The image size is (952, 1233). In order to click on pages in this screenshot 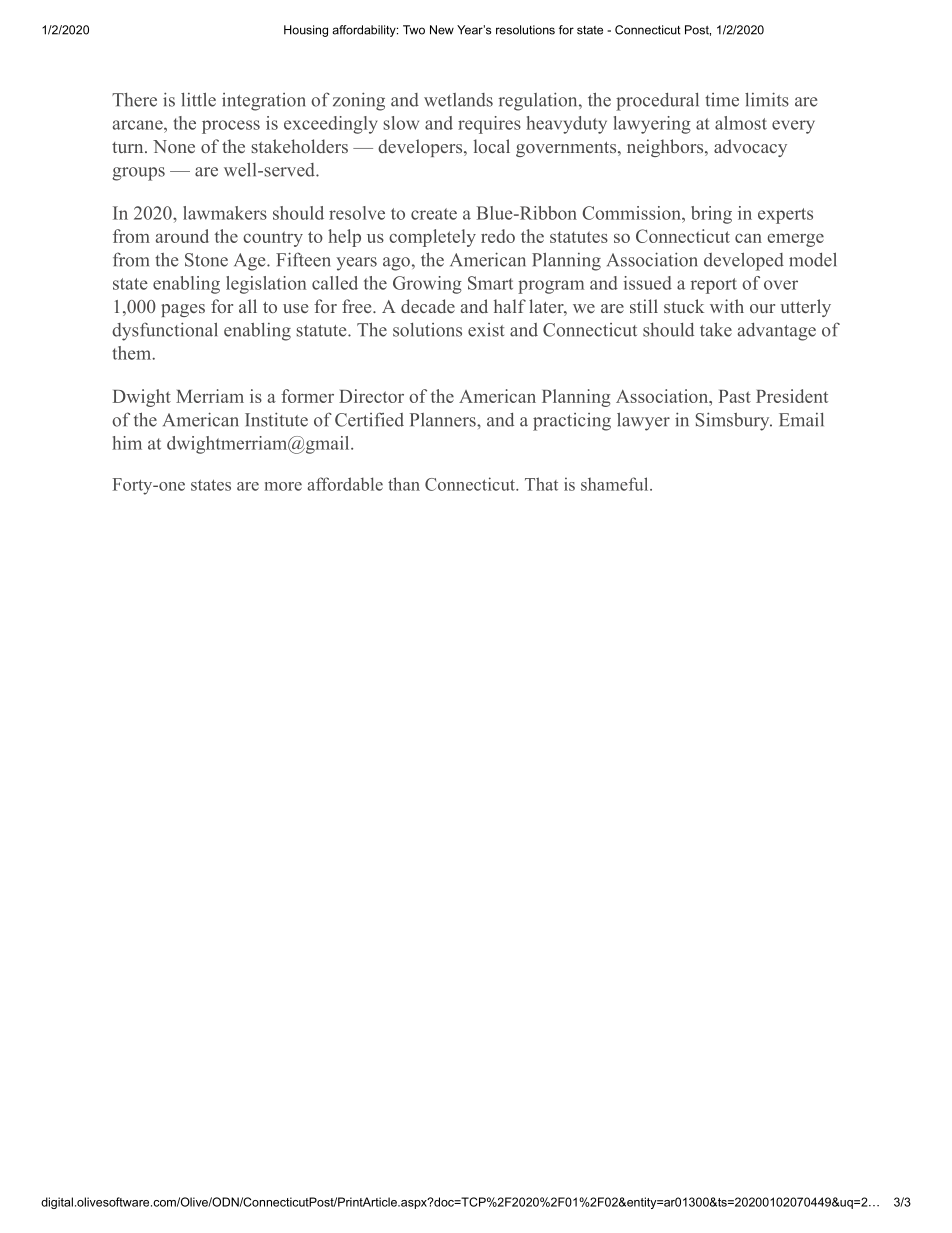, I will do `click(183, 310)`.
